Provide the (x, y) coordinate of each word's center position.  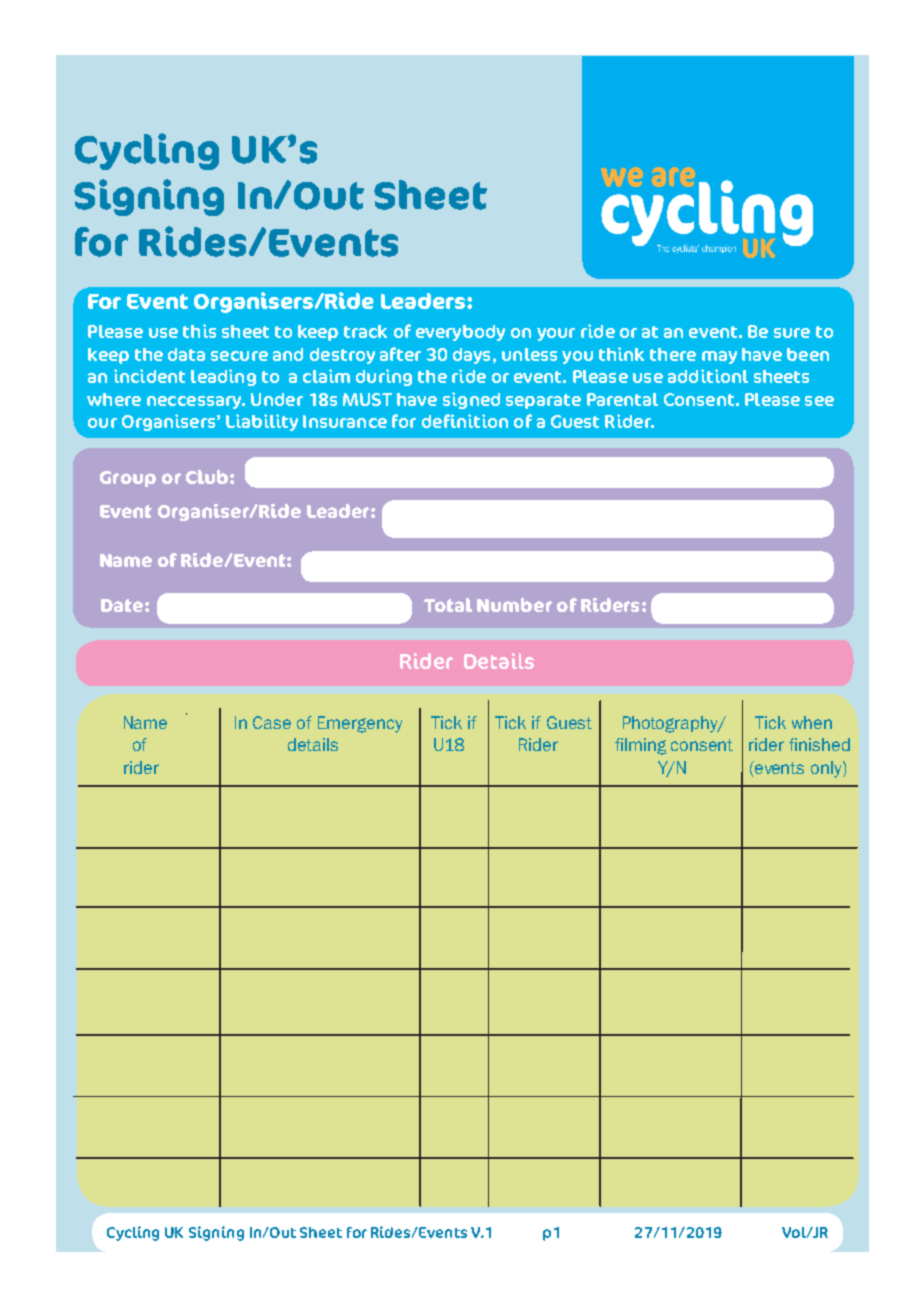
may (719, 357)
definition (465, 421)
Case (272, 722)
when (812, 722)
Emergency (360, 724)
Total (448, 605)
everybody (460, 333)
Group (128, 479)
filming (640, 746)
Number (514, 605)
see (819, 401)
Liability (262, 422)
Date (122, 605)
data (186, 354)
